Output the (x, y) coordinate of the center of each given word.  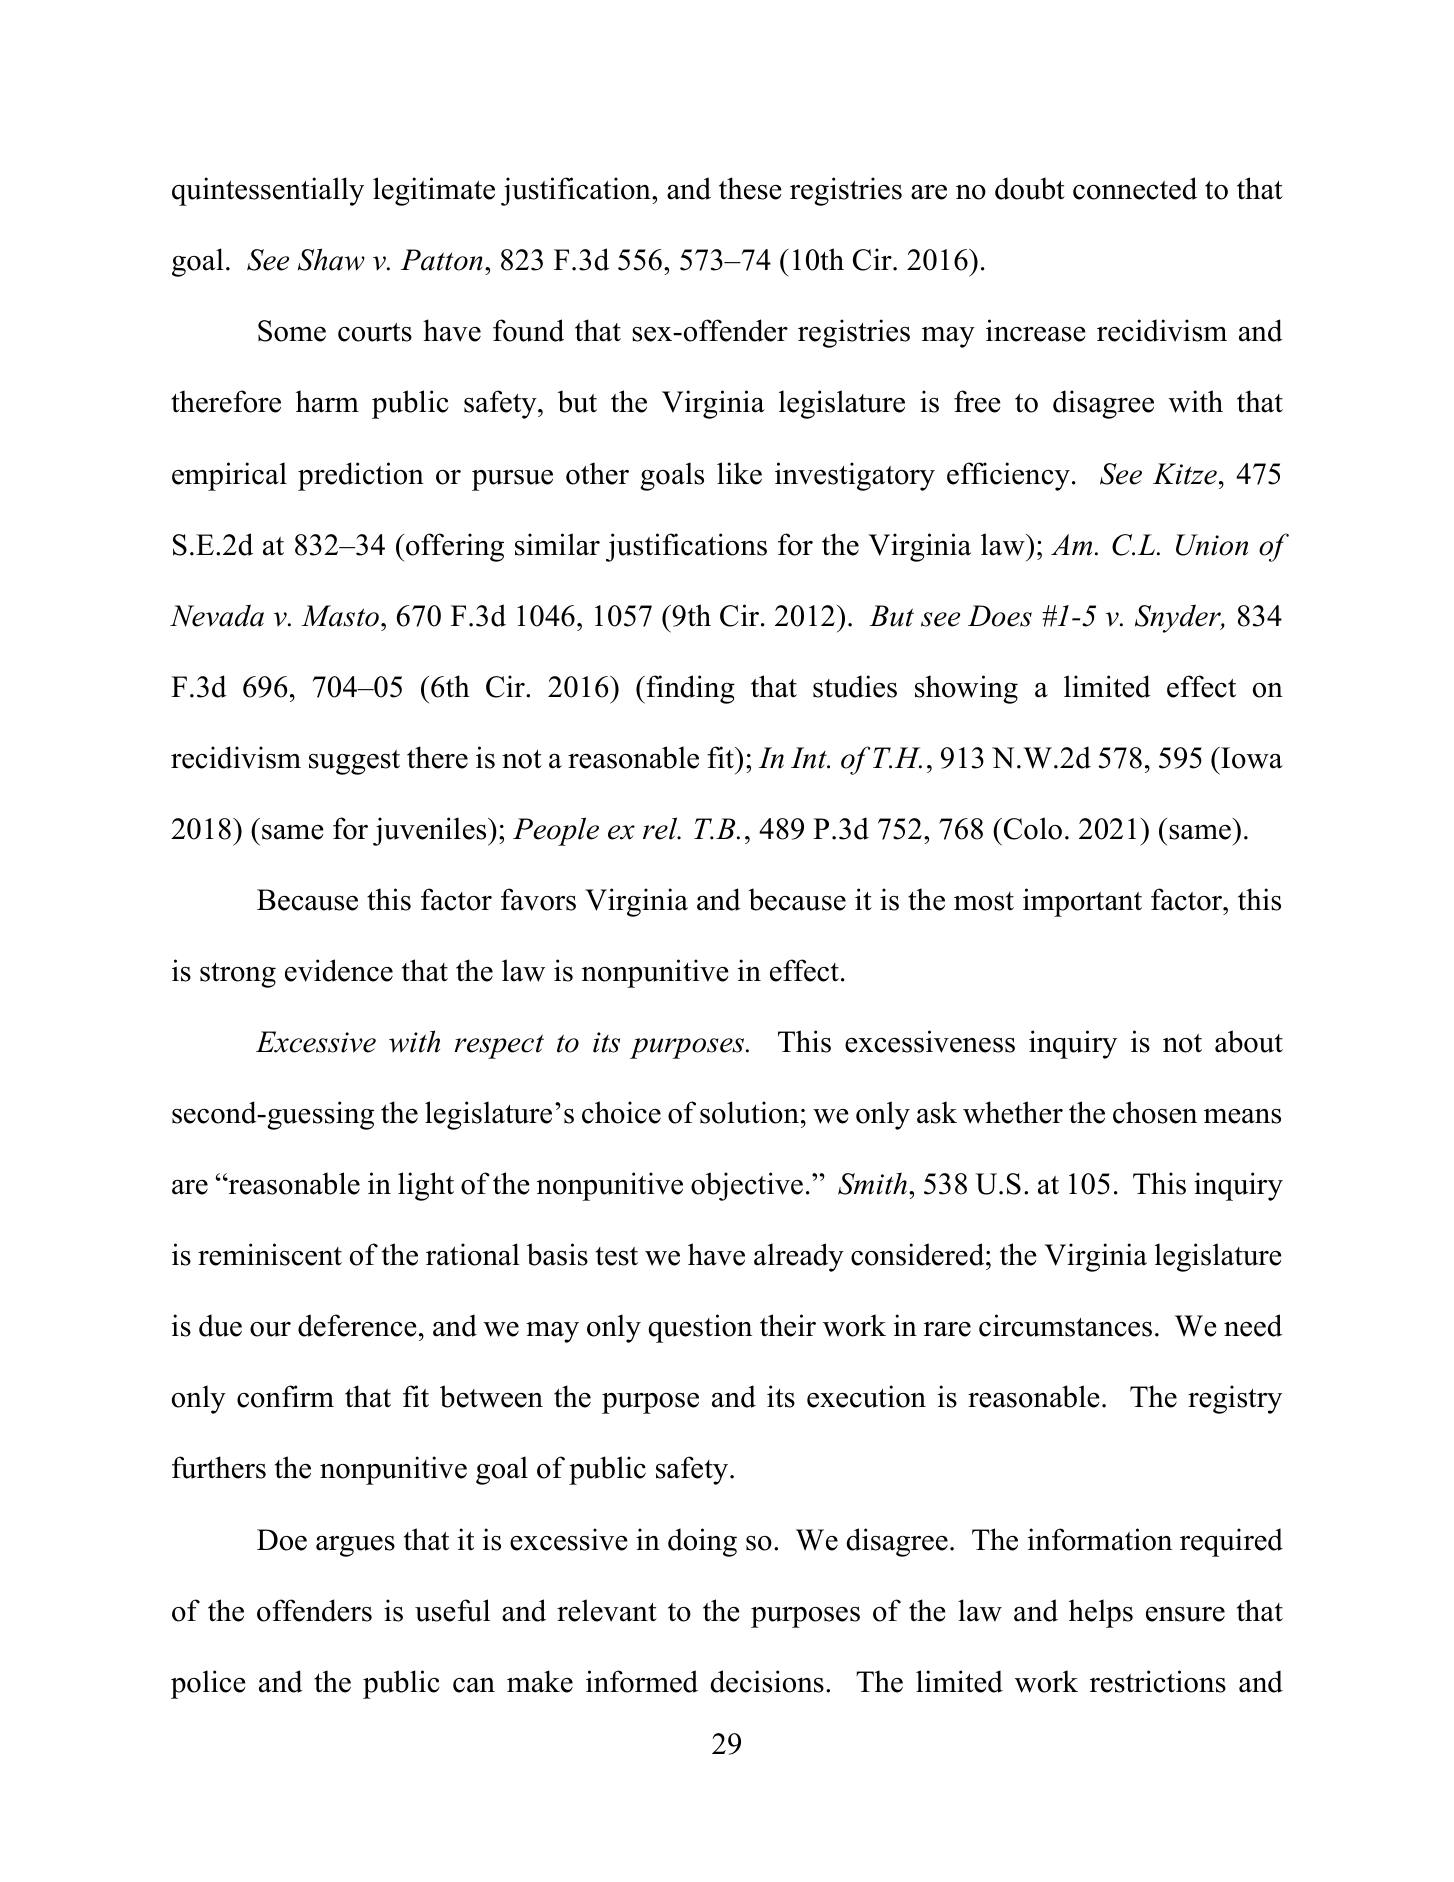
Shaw (331, 259)
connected (1135, 188)
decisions (767, 1681)
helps (1101, 1613)
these (750, 188)
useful (452, 1610)
